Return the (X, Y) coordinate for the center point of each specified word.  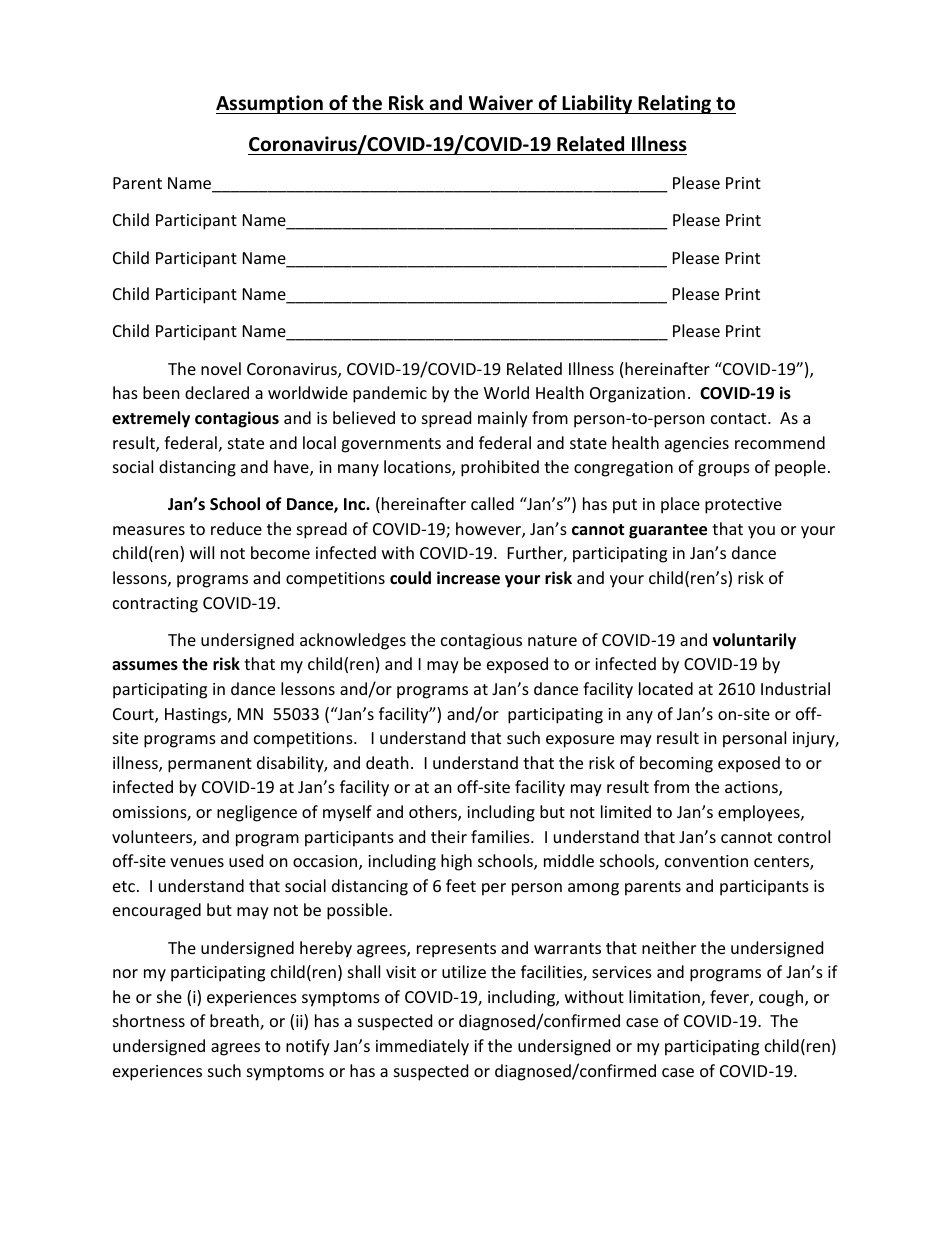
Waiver (501, 103)
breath (235, 1022)
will (202, 552)
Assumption (270, 104)
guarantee (668, 531)
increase (468, 578)
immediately (422, 1047)
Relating (675, 104)
